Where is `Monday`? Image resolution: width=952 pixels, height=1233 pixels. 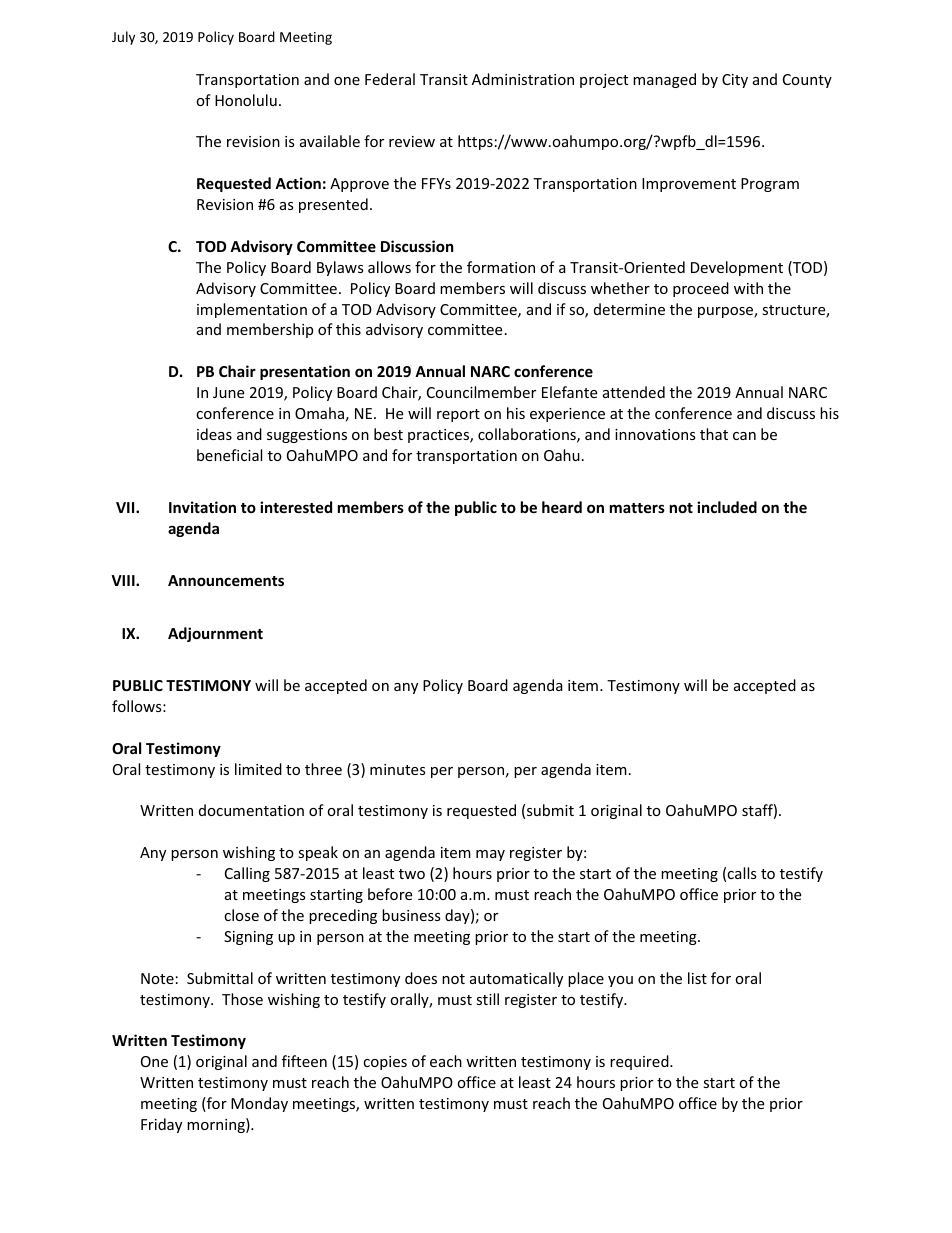 Monday is located at coordinates (259, 1104).
